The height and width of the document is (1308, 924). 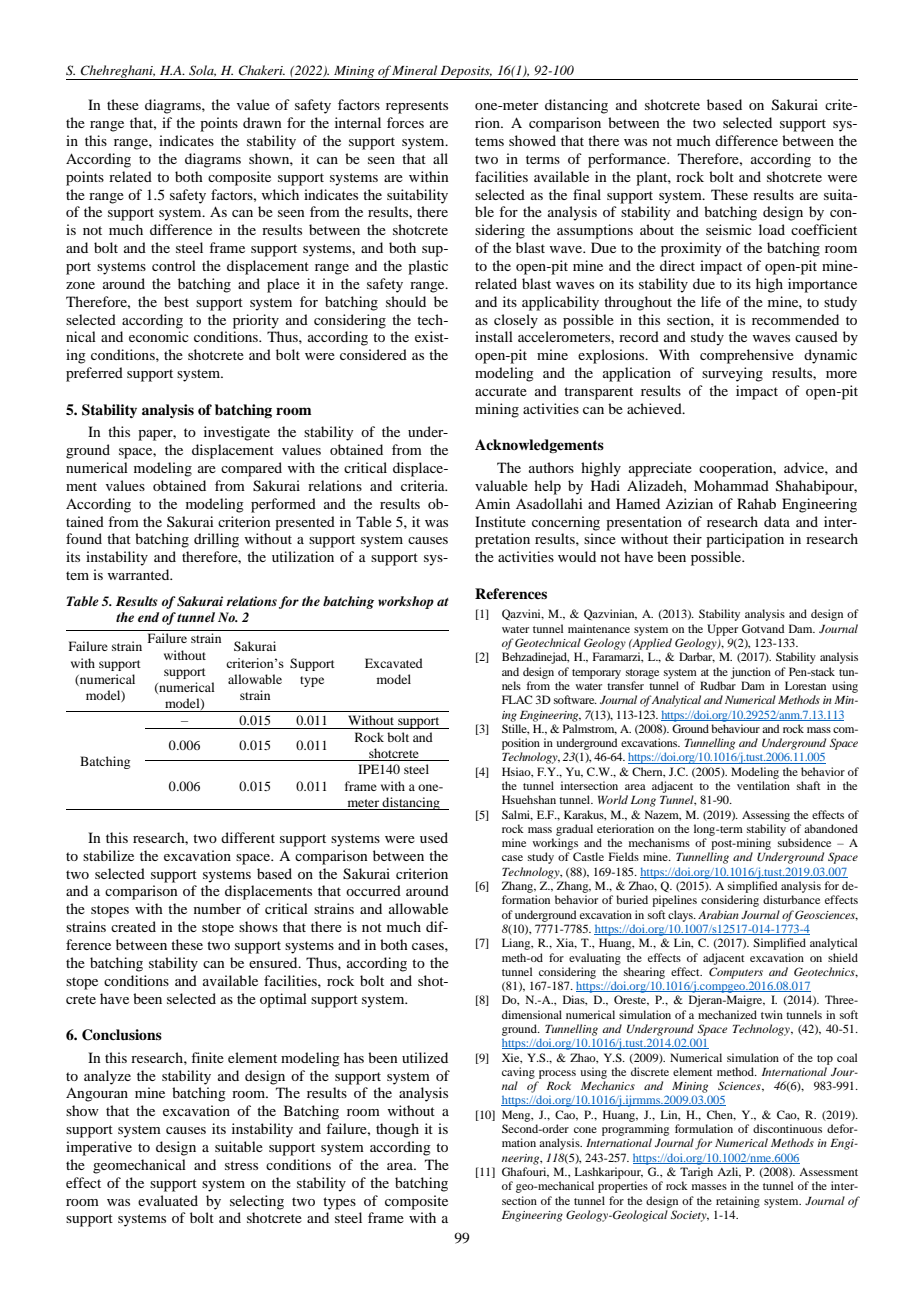 What do you see at coordinates (732, 374) in the document?
I see `surveying` at bounding box center [732, 374].
